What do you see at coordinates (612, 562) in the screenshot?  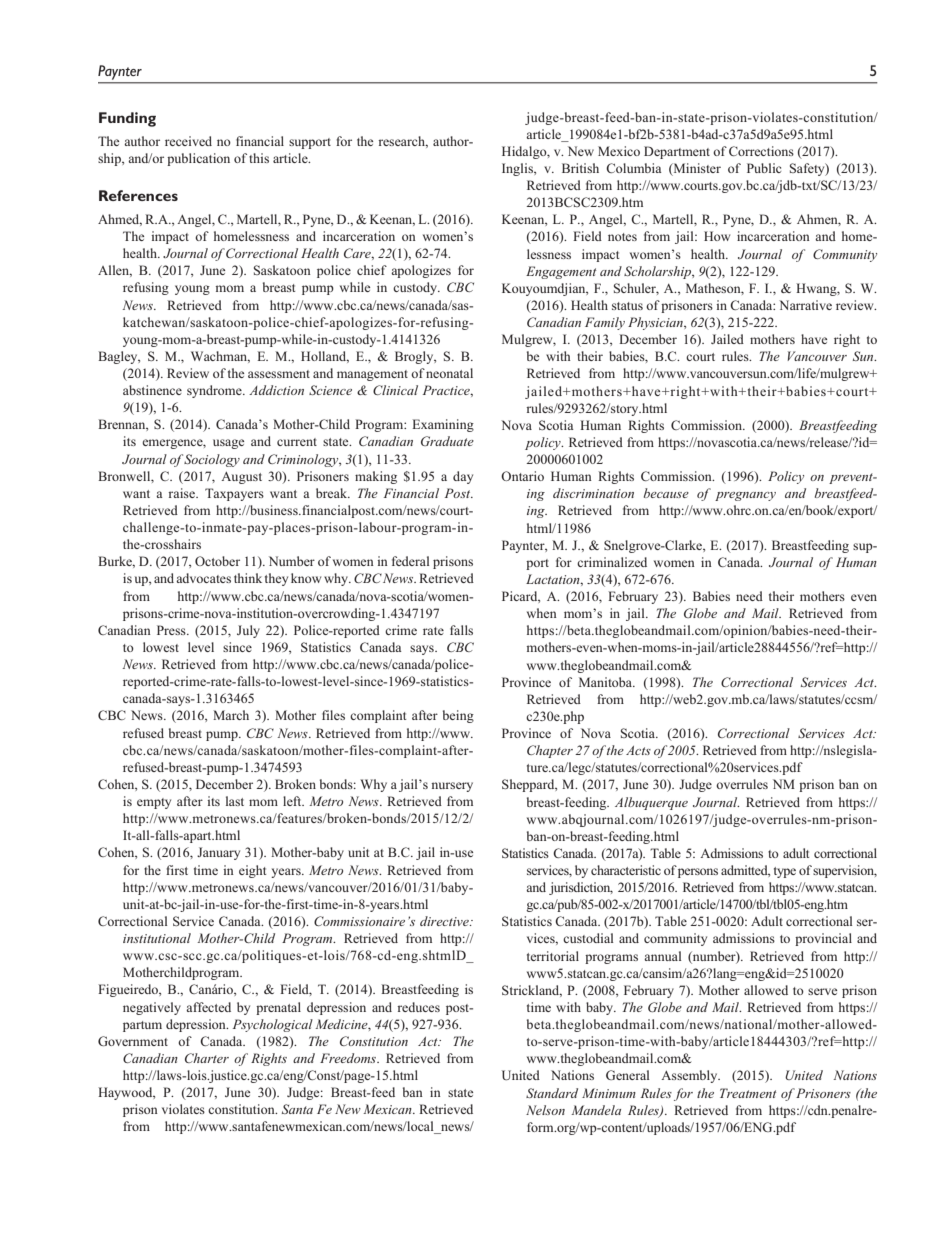 I see `criminalized` at bounding box center [612, 562].
